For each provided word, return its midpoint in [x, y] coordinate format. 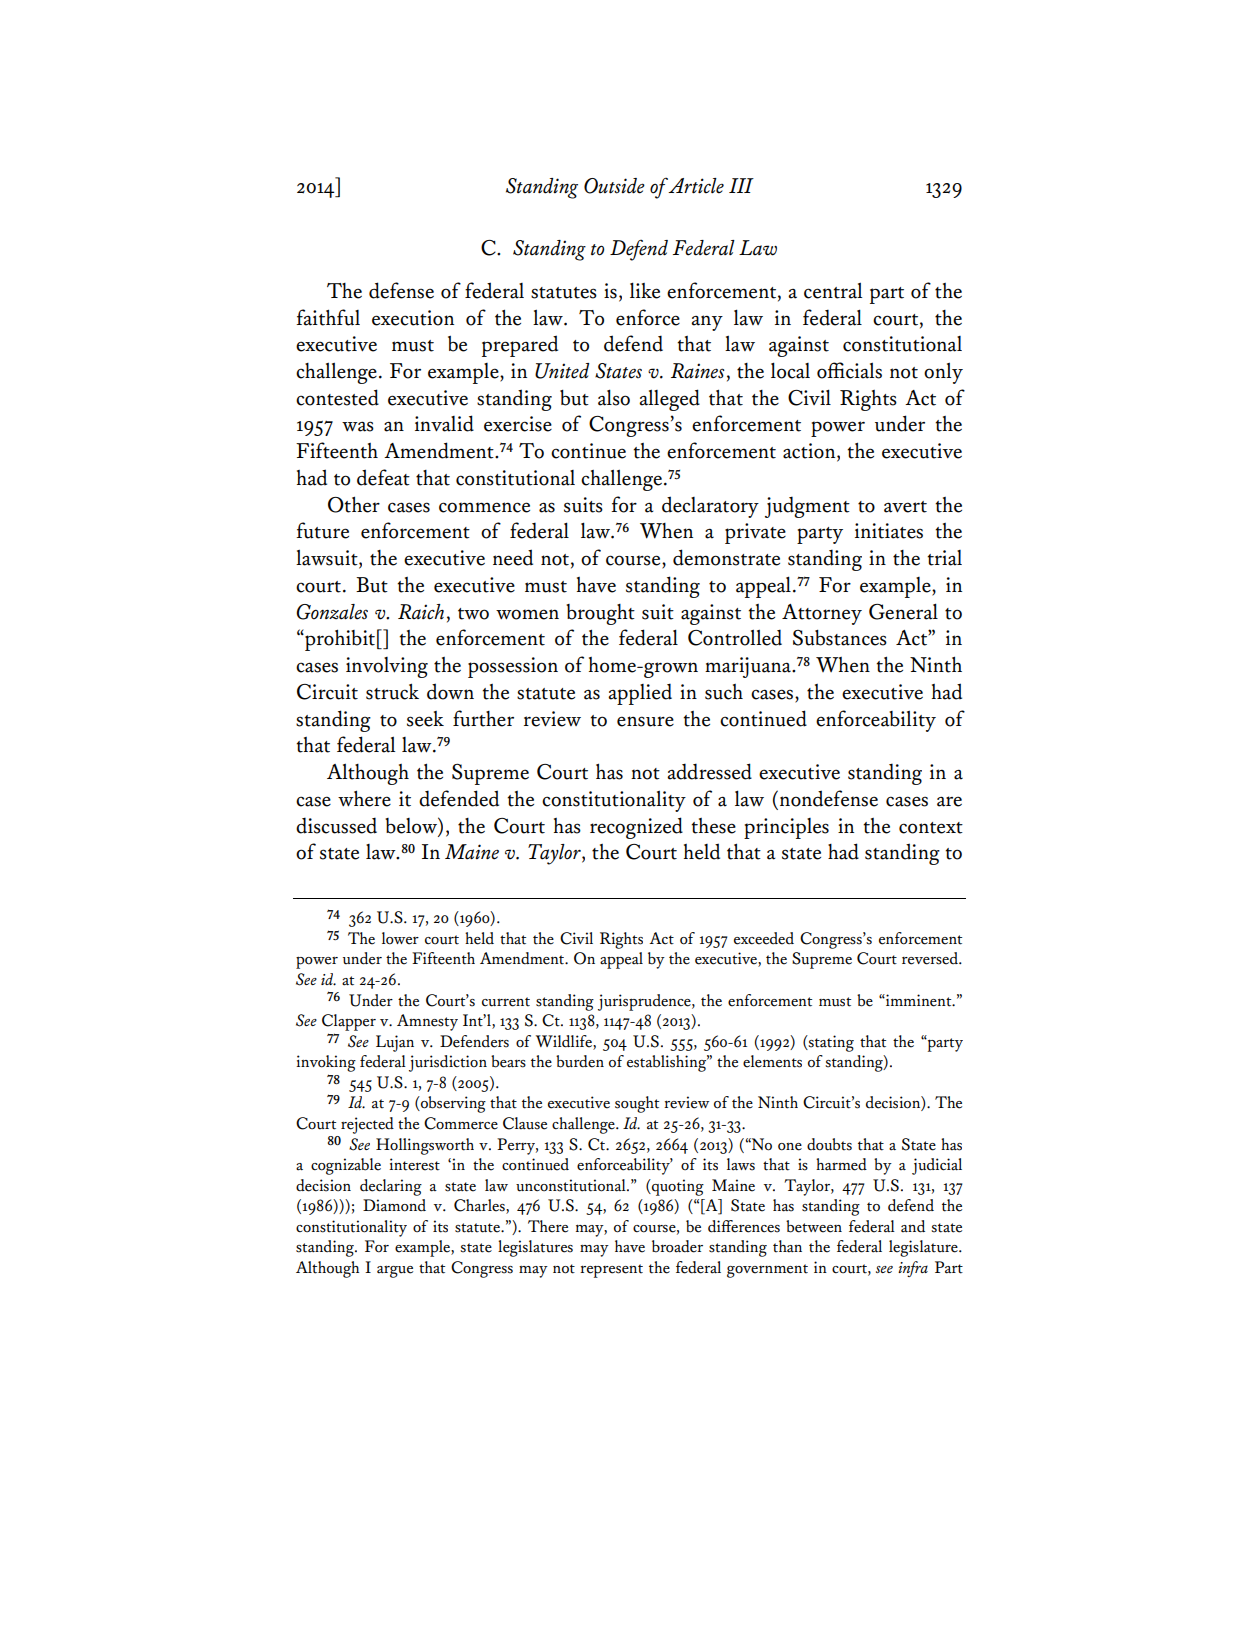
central [833, 290]
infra [913, 1269]
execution [413, 318]
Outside [614, 186]
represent [611, 1271]
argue [395, 1272]
